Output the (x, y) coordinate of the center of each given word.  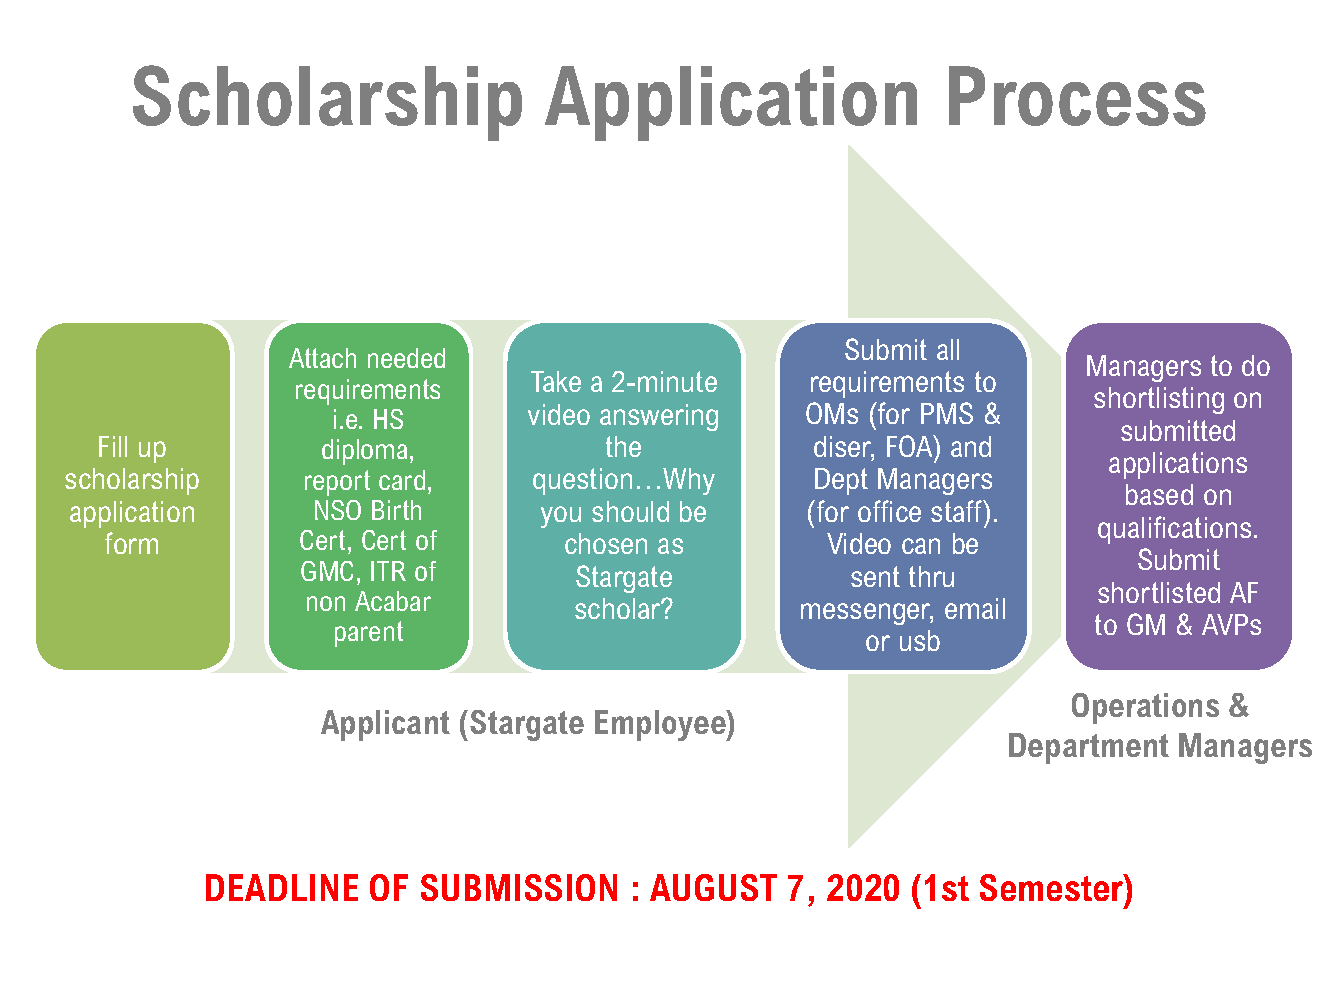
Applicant (385, 725)
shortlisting (1159, 400)
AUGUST (713, 887)
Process (1077, 96)
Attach (322, 358)
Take (556, 381)
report (337, 483)
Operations (1145, 708)
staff (958, 511)
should (630, 511)
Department (1089, 748)
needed (406, 358)
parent (369, 634)
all (948, 349)
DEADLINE (282, 887)
